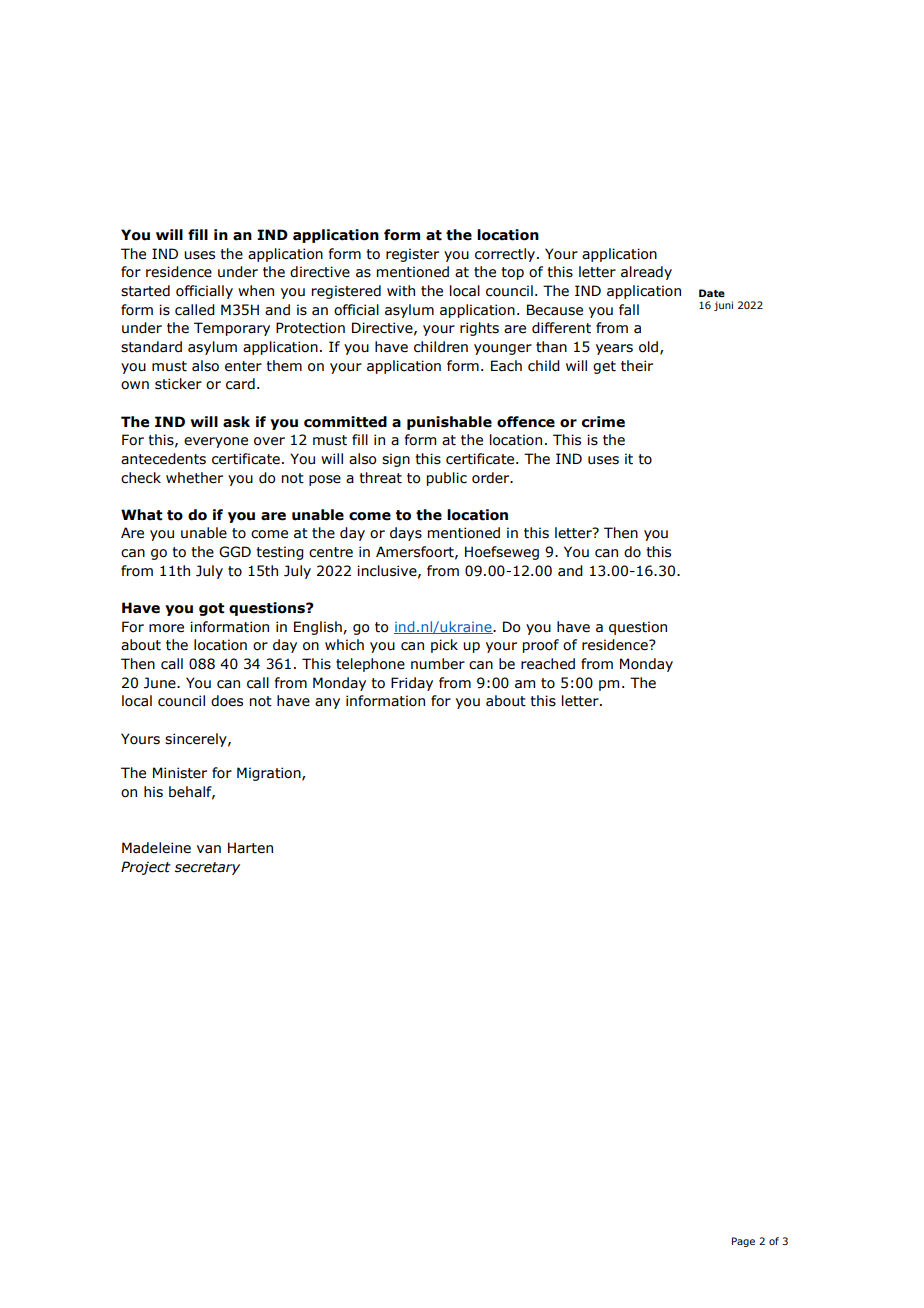 The height and width of the document is (1308, 924). I want to click on pick, so click(444, 646).
